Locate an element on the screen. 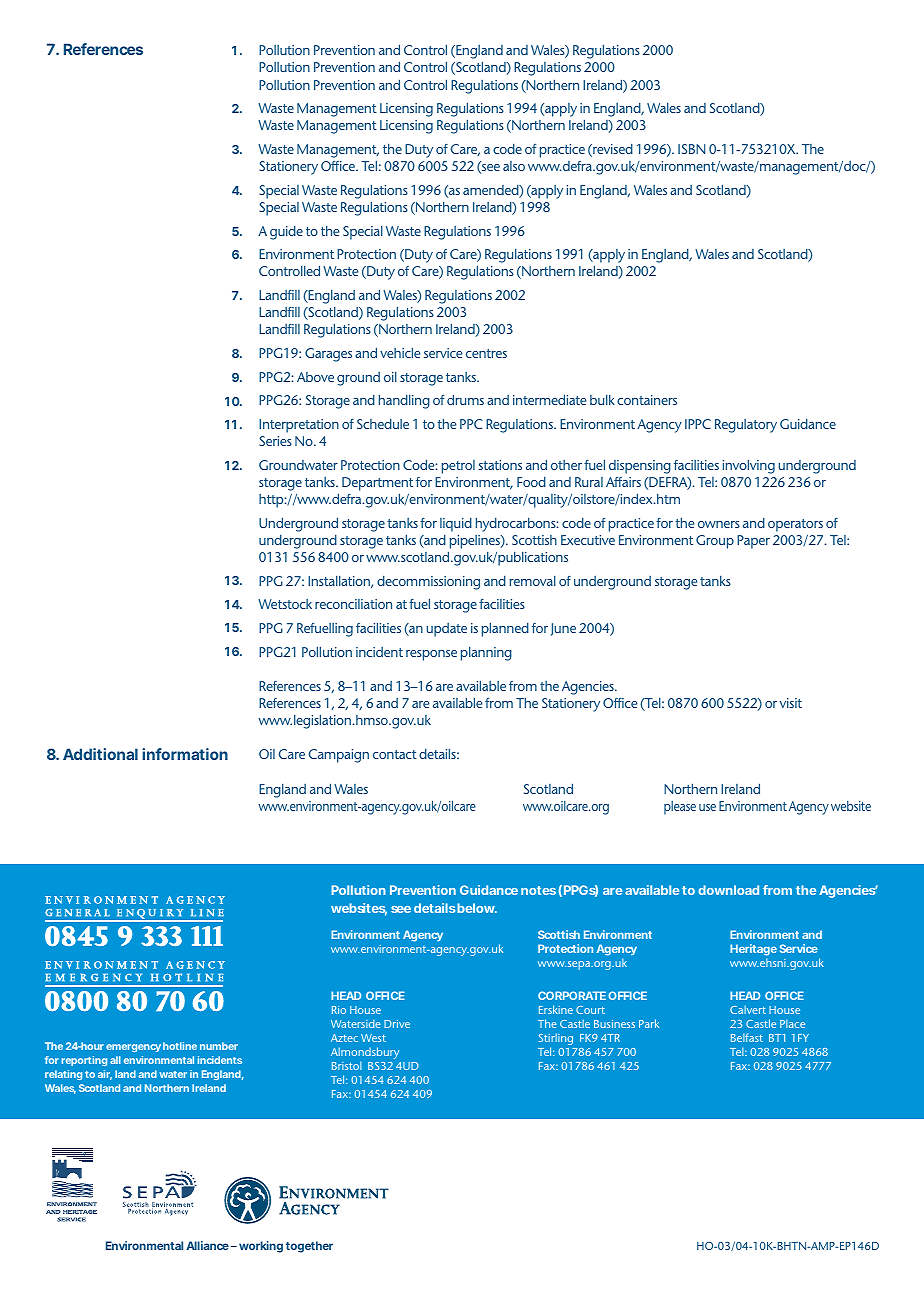  response is located at coordinates (431, 655).
